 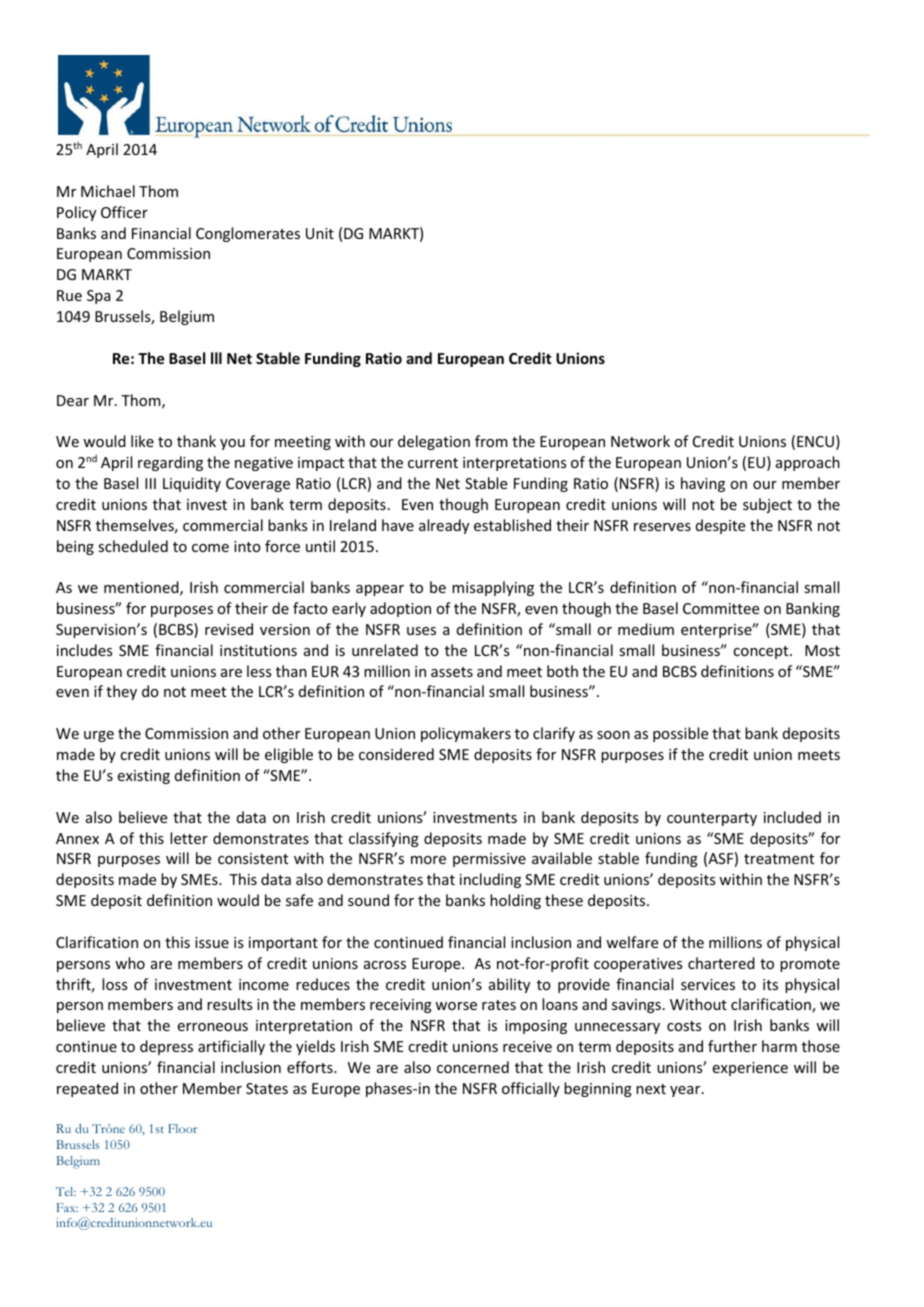 I want to click on Unit, so click(x=320, y=233).
